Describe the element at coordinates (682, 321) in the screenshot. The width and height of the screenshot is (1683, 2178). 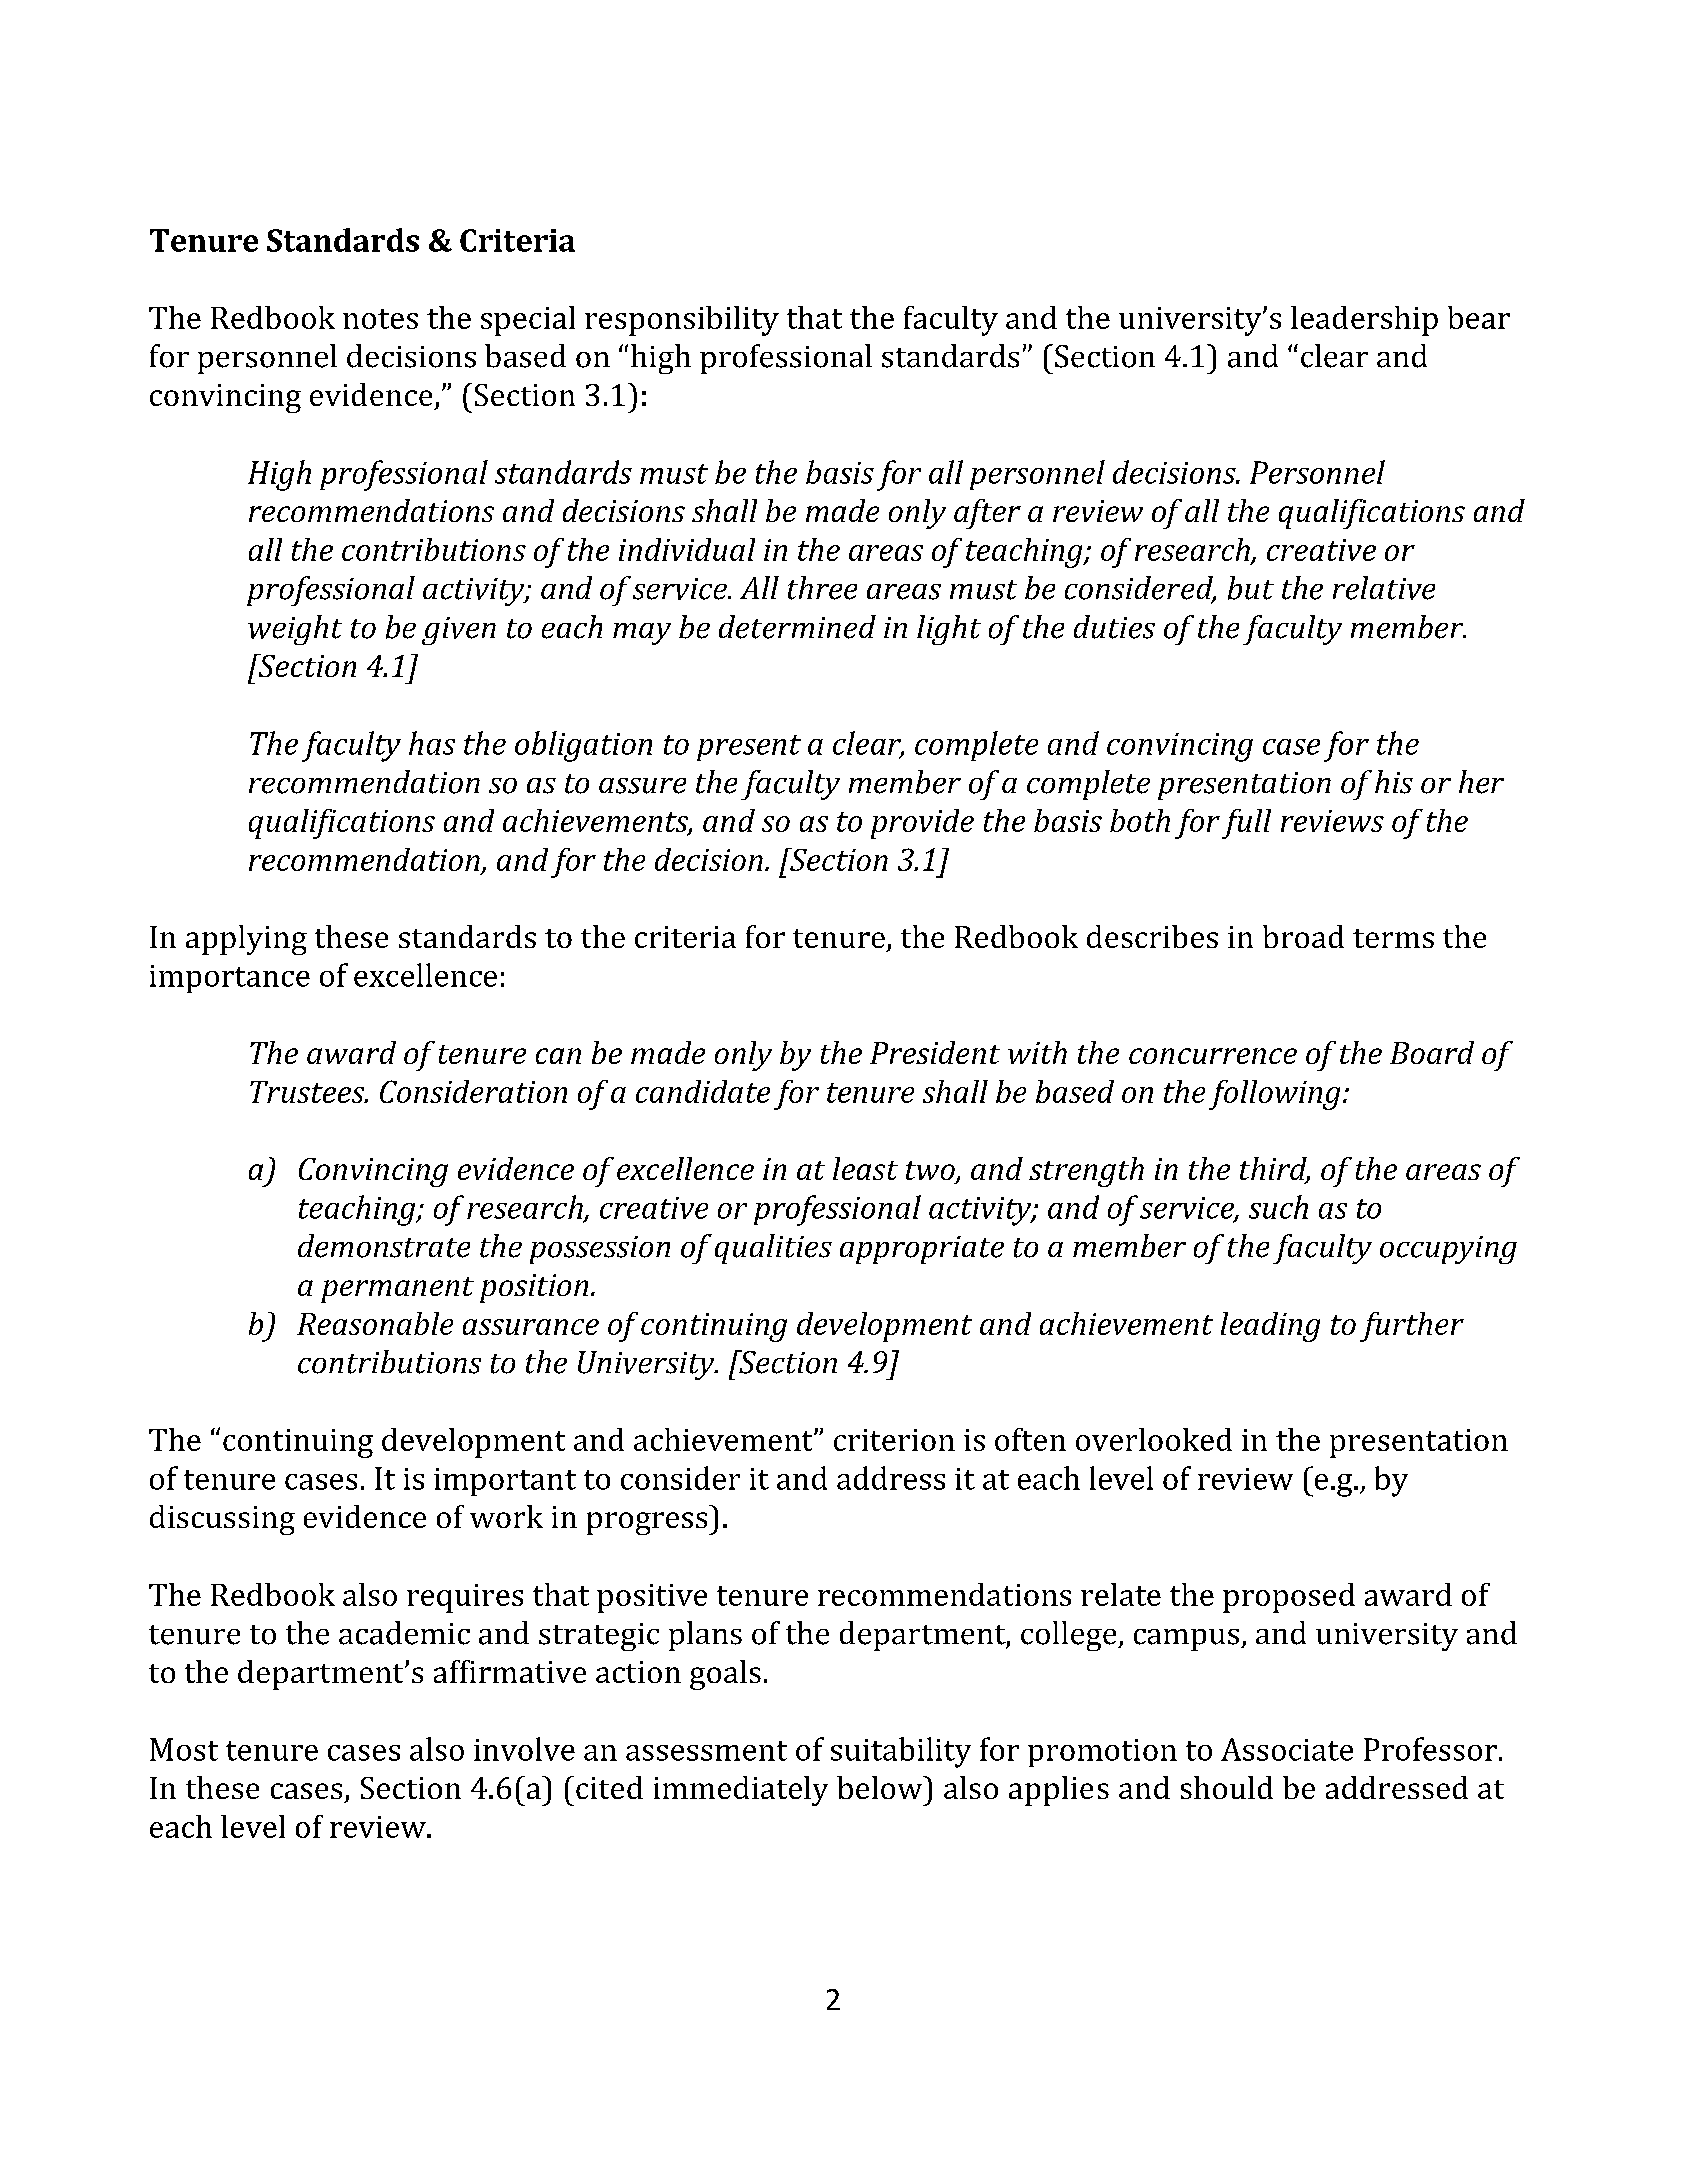
I see `responsibility` at that location.
